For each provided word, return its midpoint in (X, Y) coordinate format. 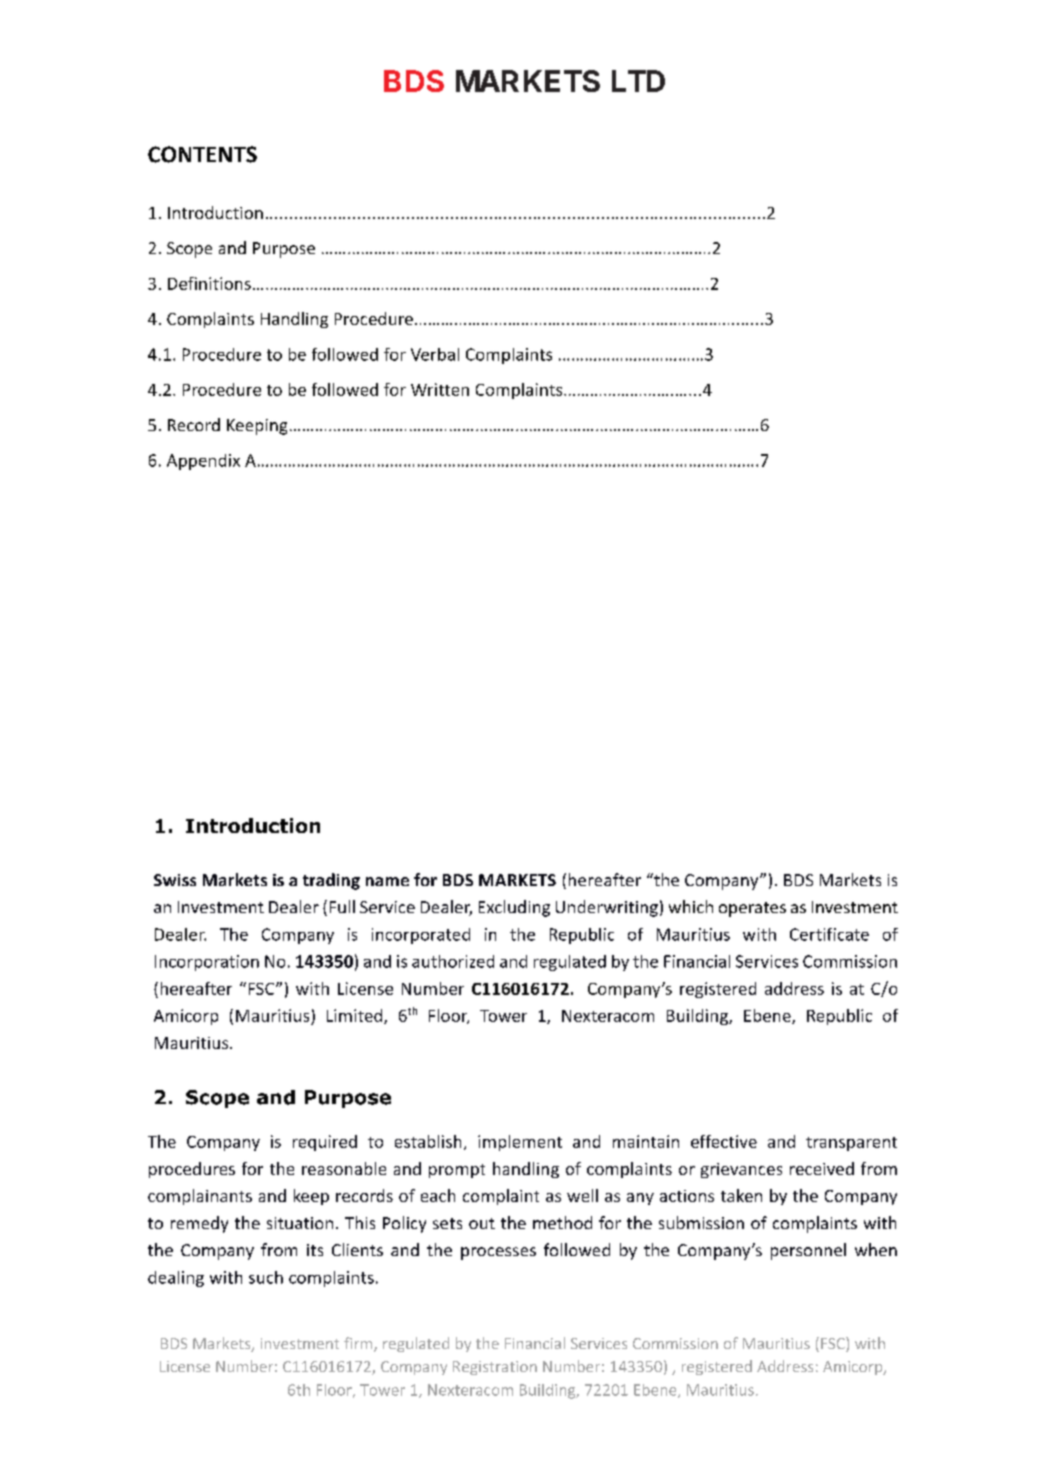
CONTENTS (202, 154)
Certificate (829, 934)
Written (440, 389)
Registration (495, 1368)
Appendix (203, 462)
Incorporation (207, 963)
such (266, 1277)
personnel (808, 1251)
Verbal (435, 354)
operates (752, 909)
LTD (638, 81)
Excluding (514, 908)
